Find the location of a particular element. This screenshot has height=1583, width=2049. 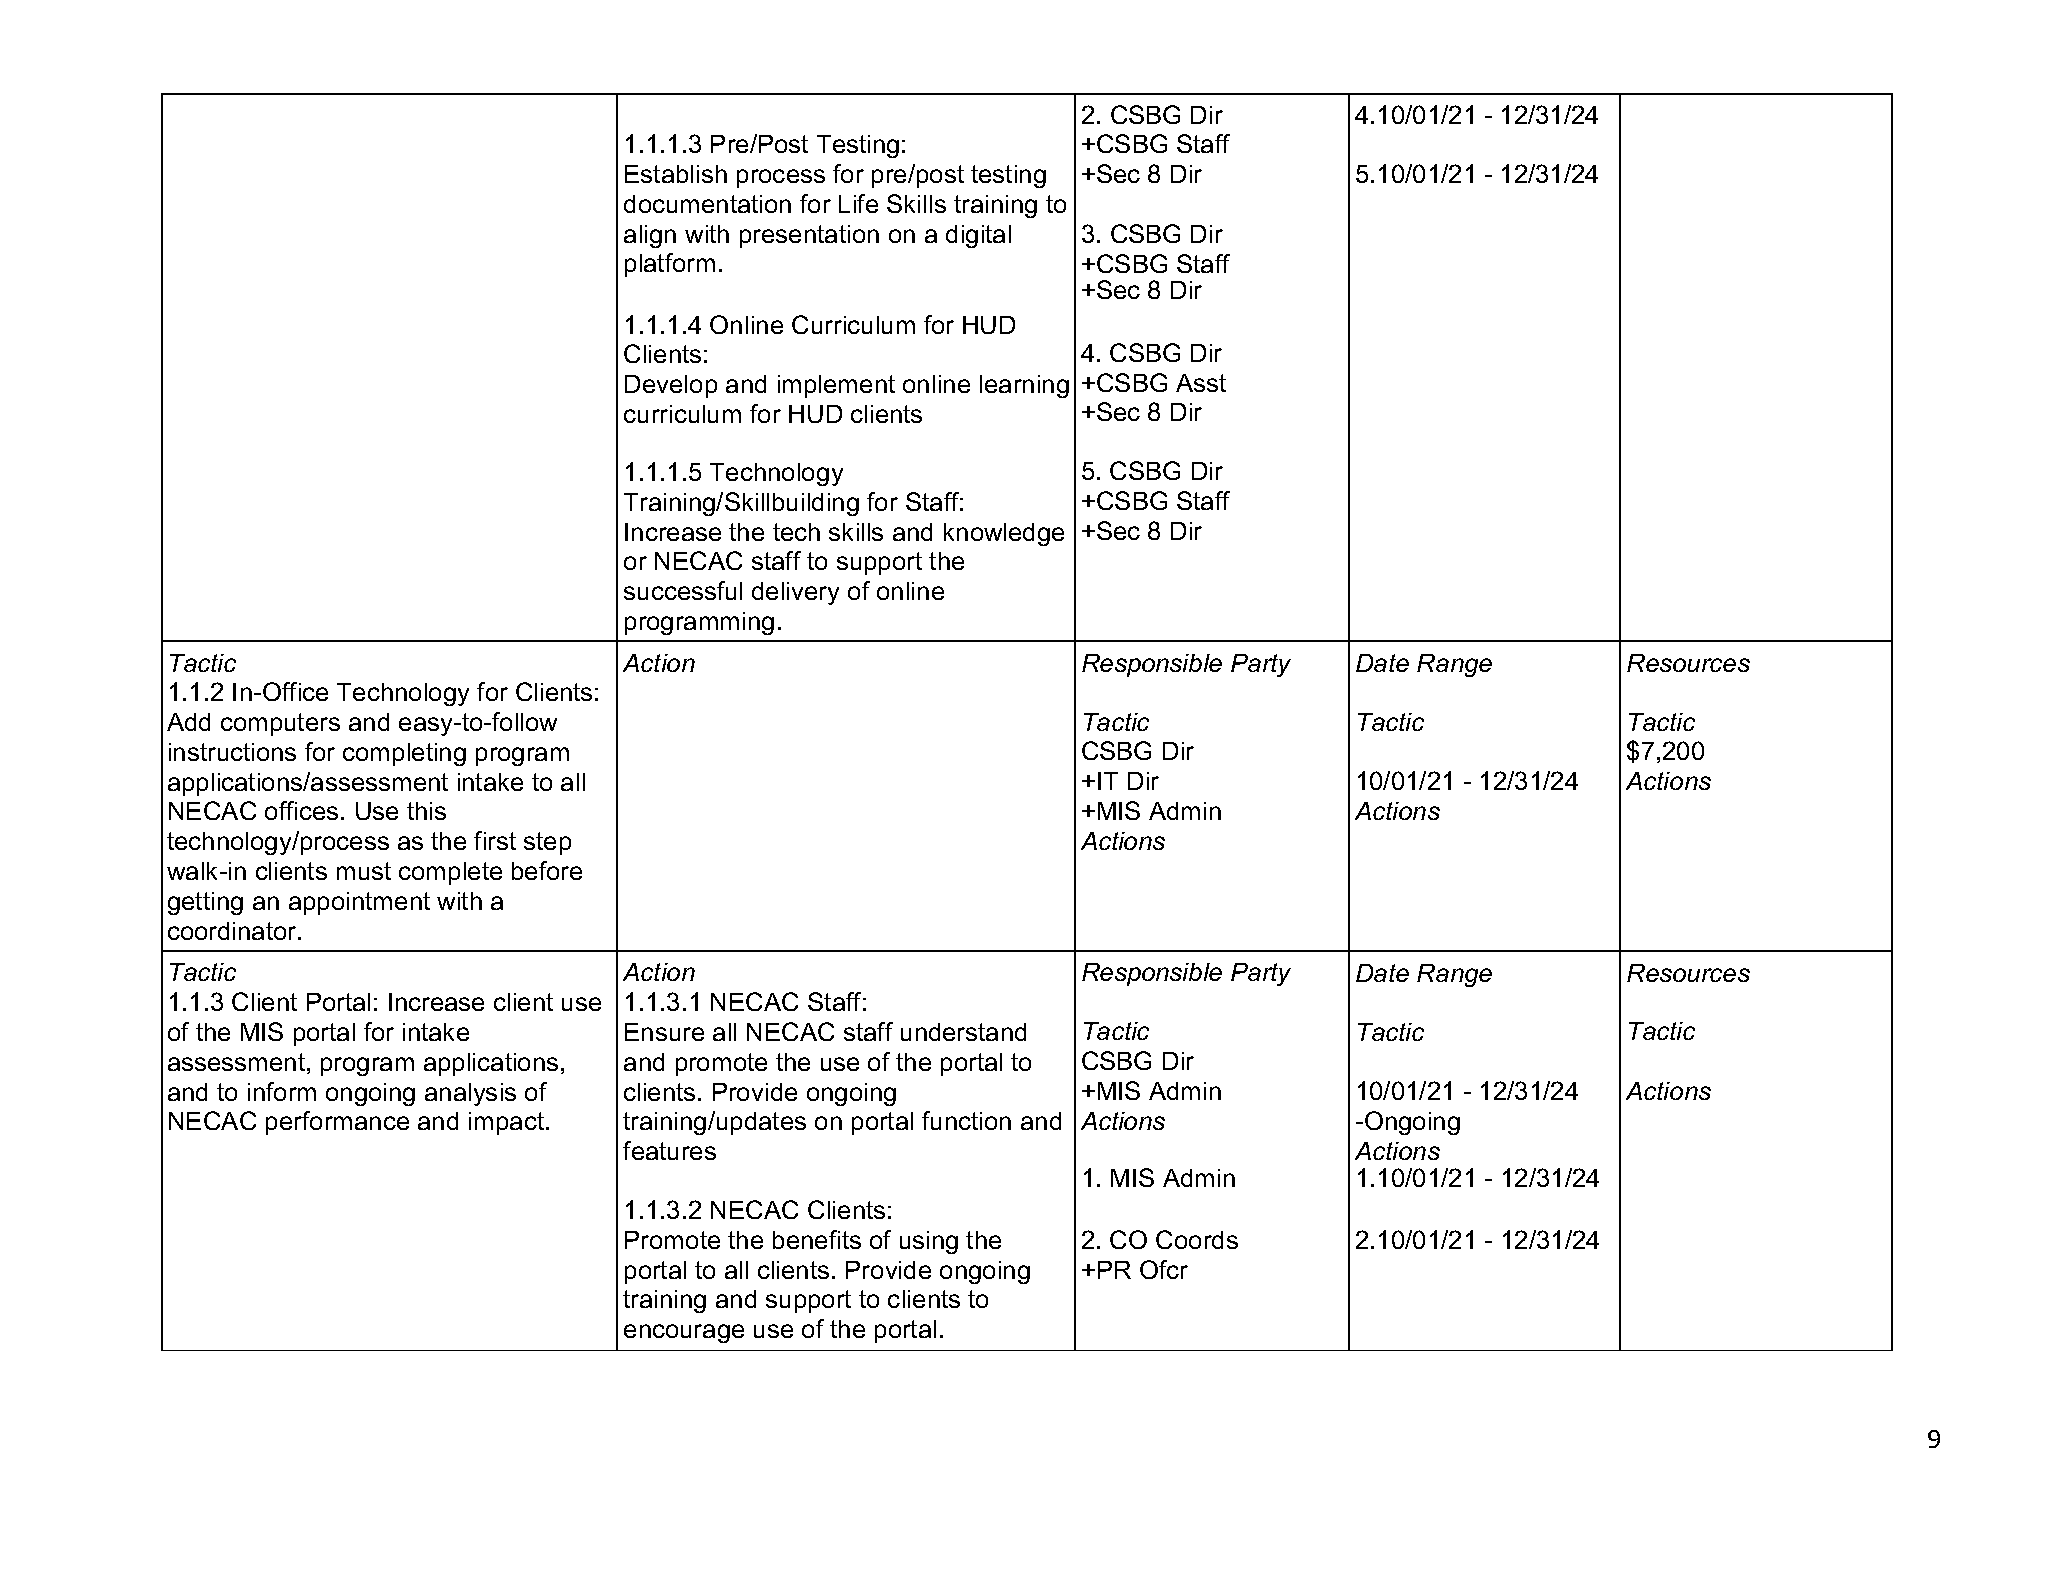

computers is located at coordinates (280, 724).
